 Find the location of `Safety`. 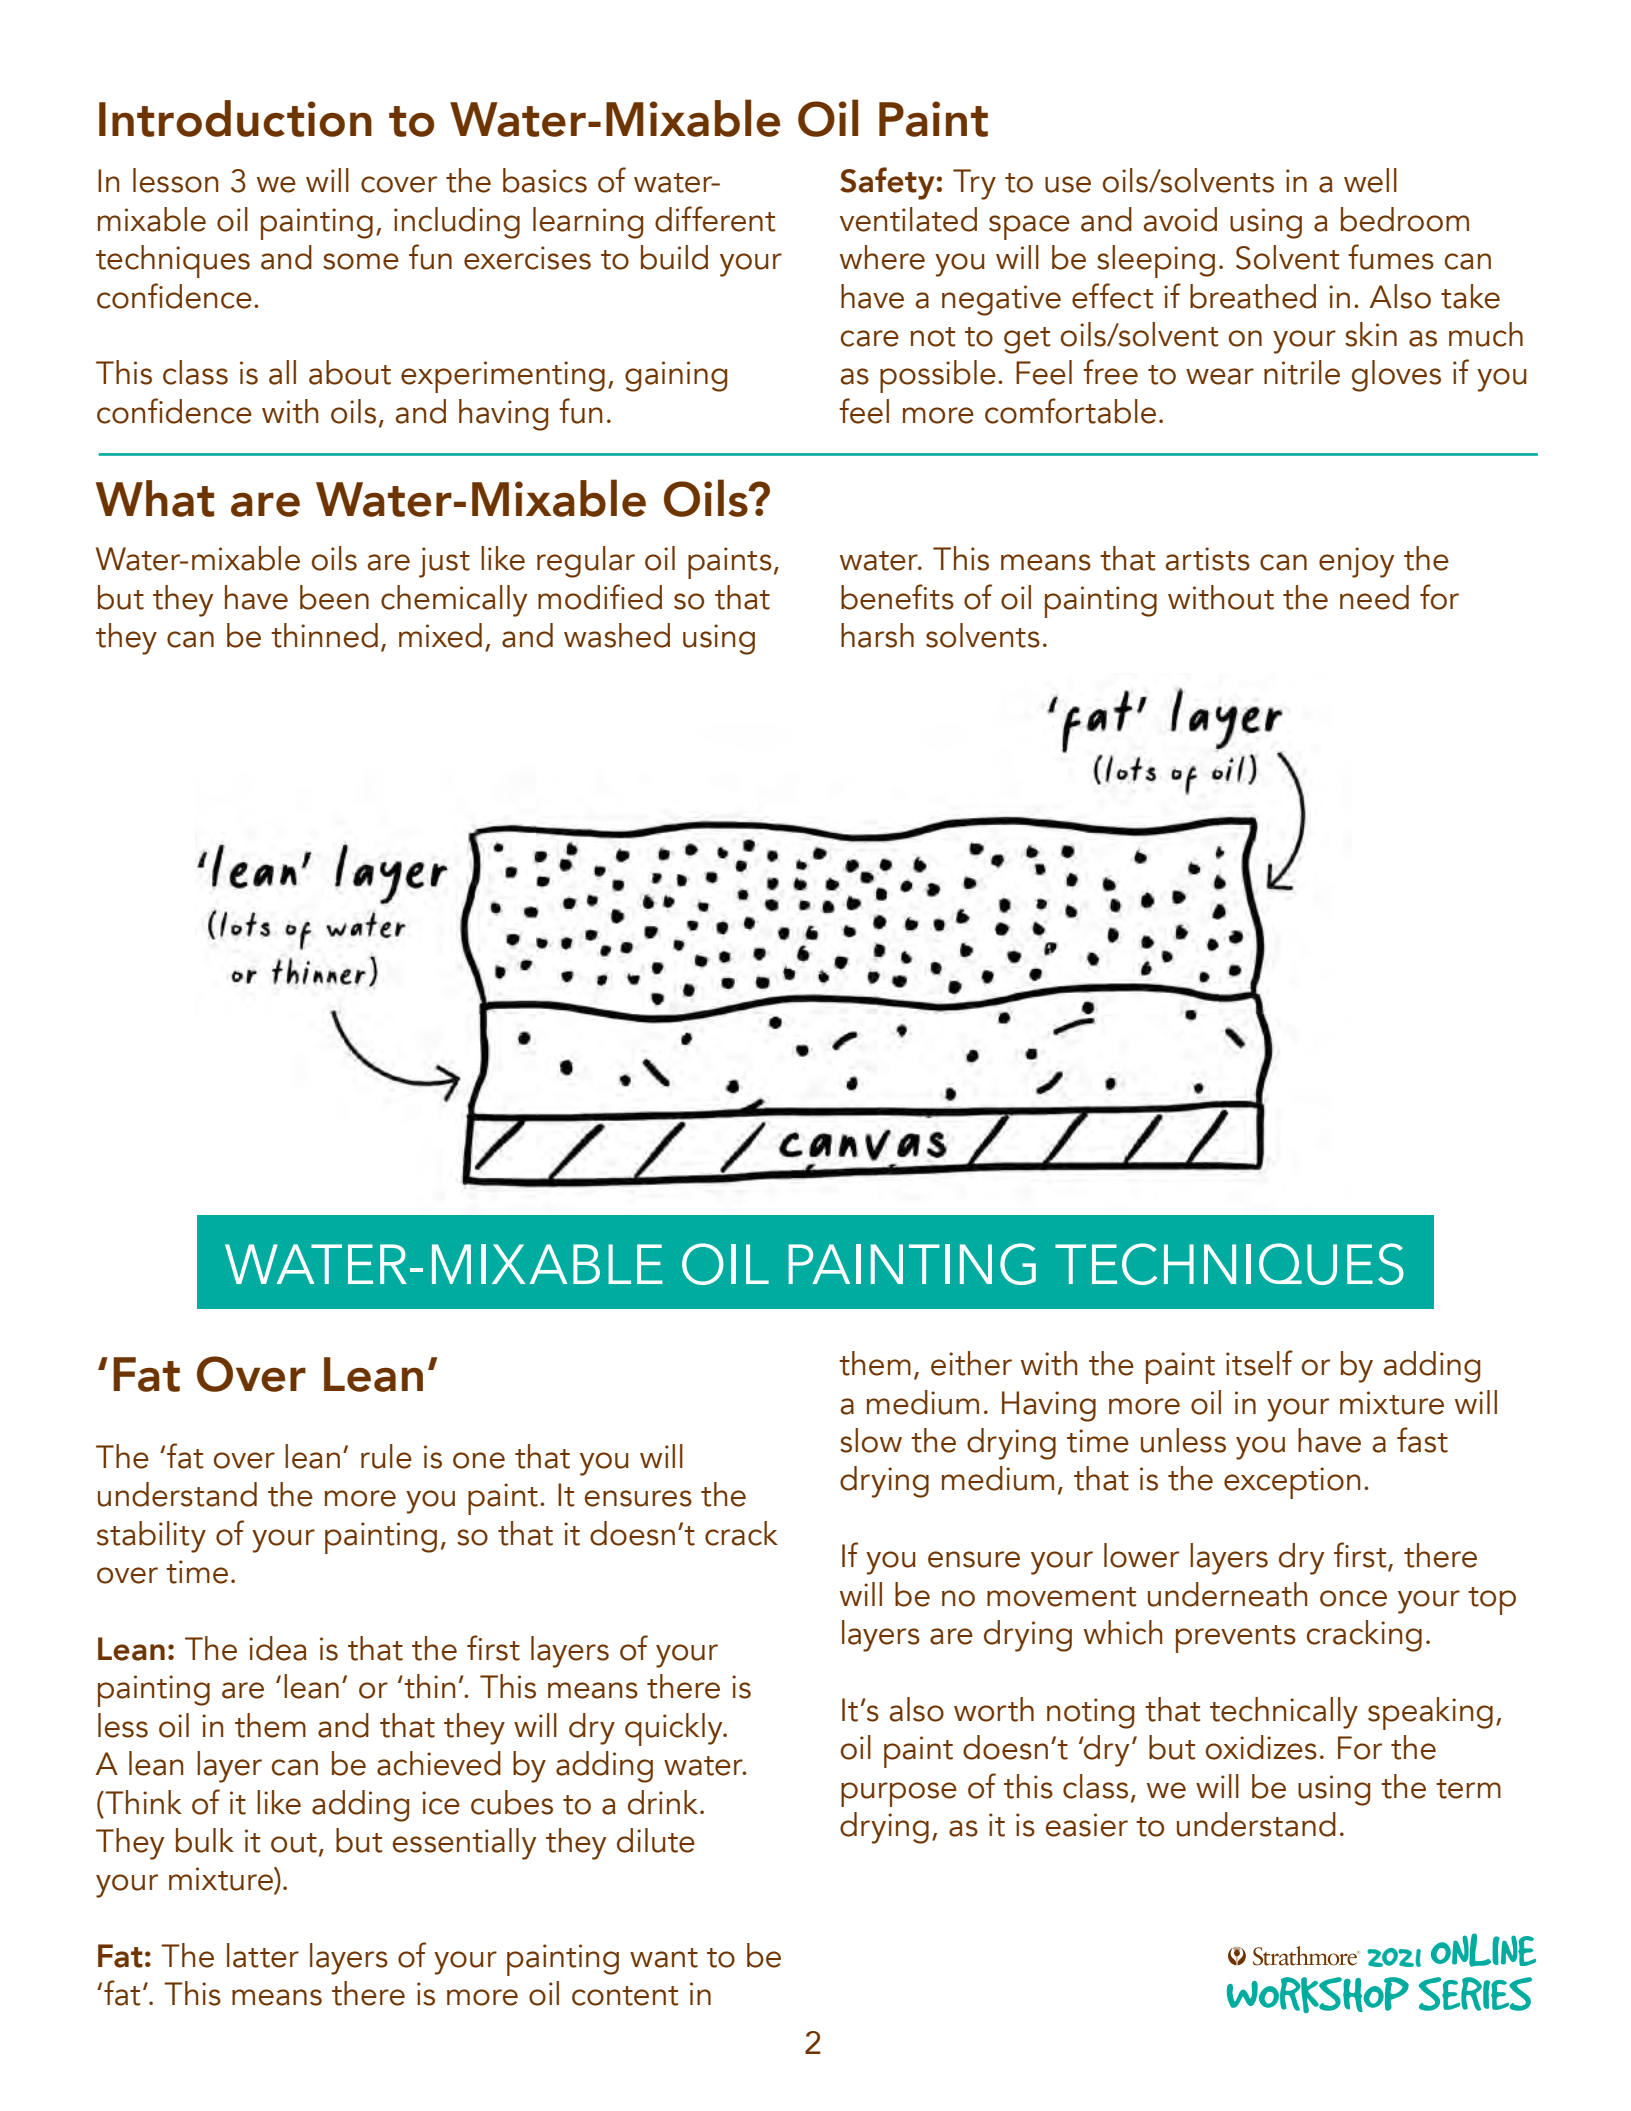

Safety is located at coordinates (888, 183).
